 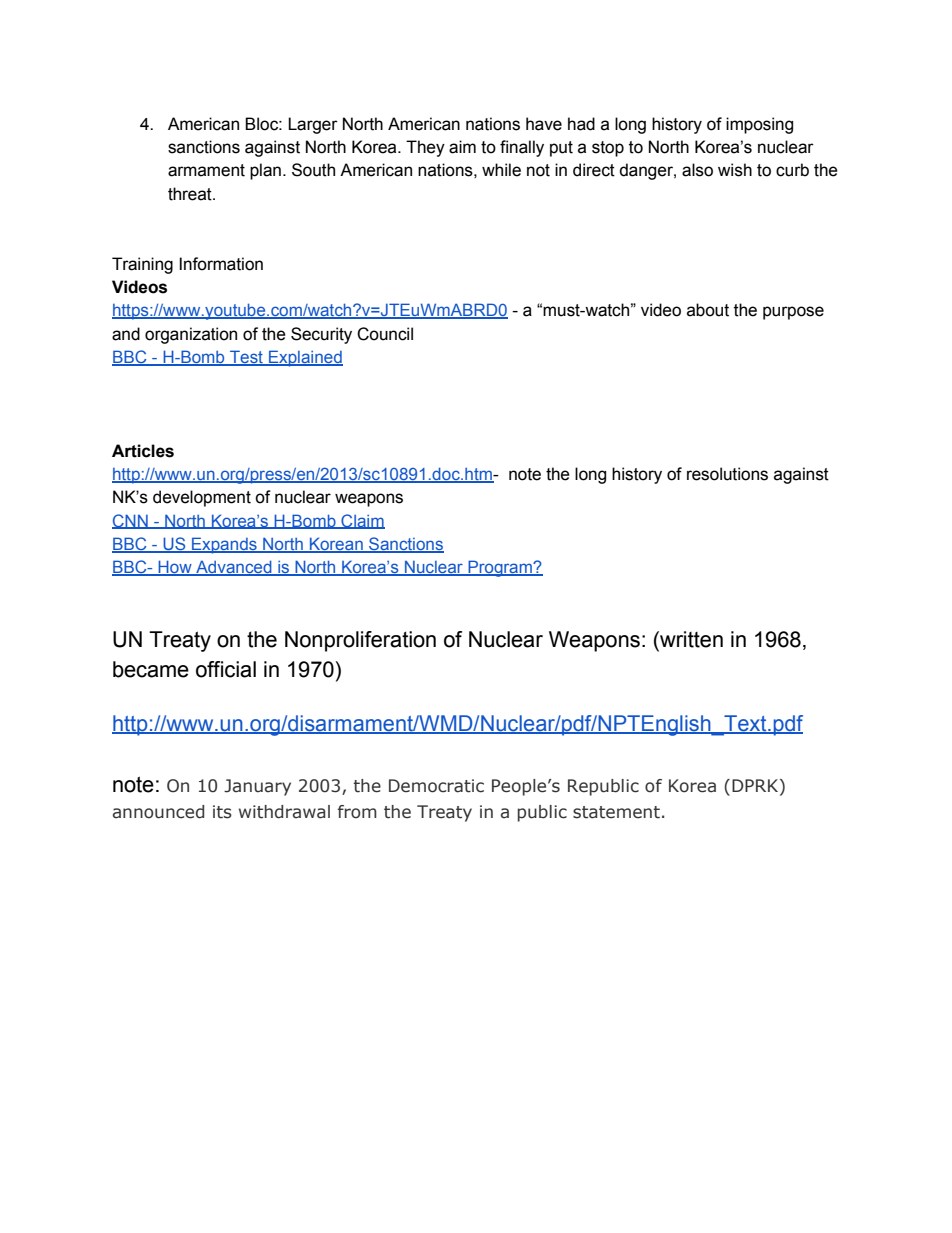 What do you see at coordinates (708, 310) in the document?
I see `about` at bounding box center [708, 310].
